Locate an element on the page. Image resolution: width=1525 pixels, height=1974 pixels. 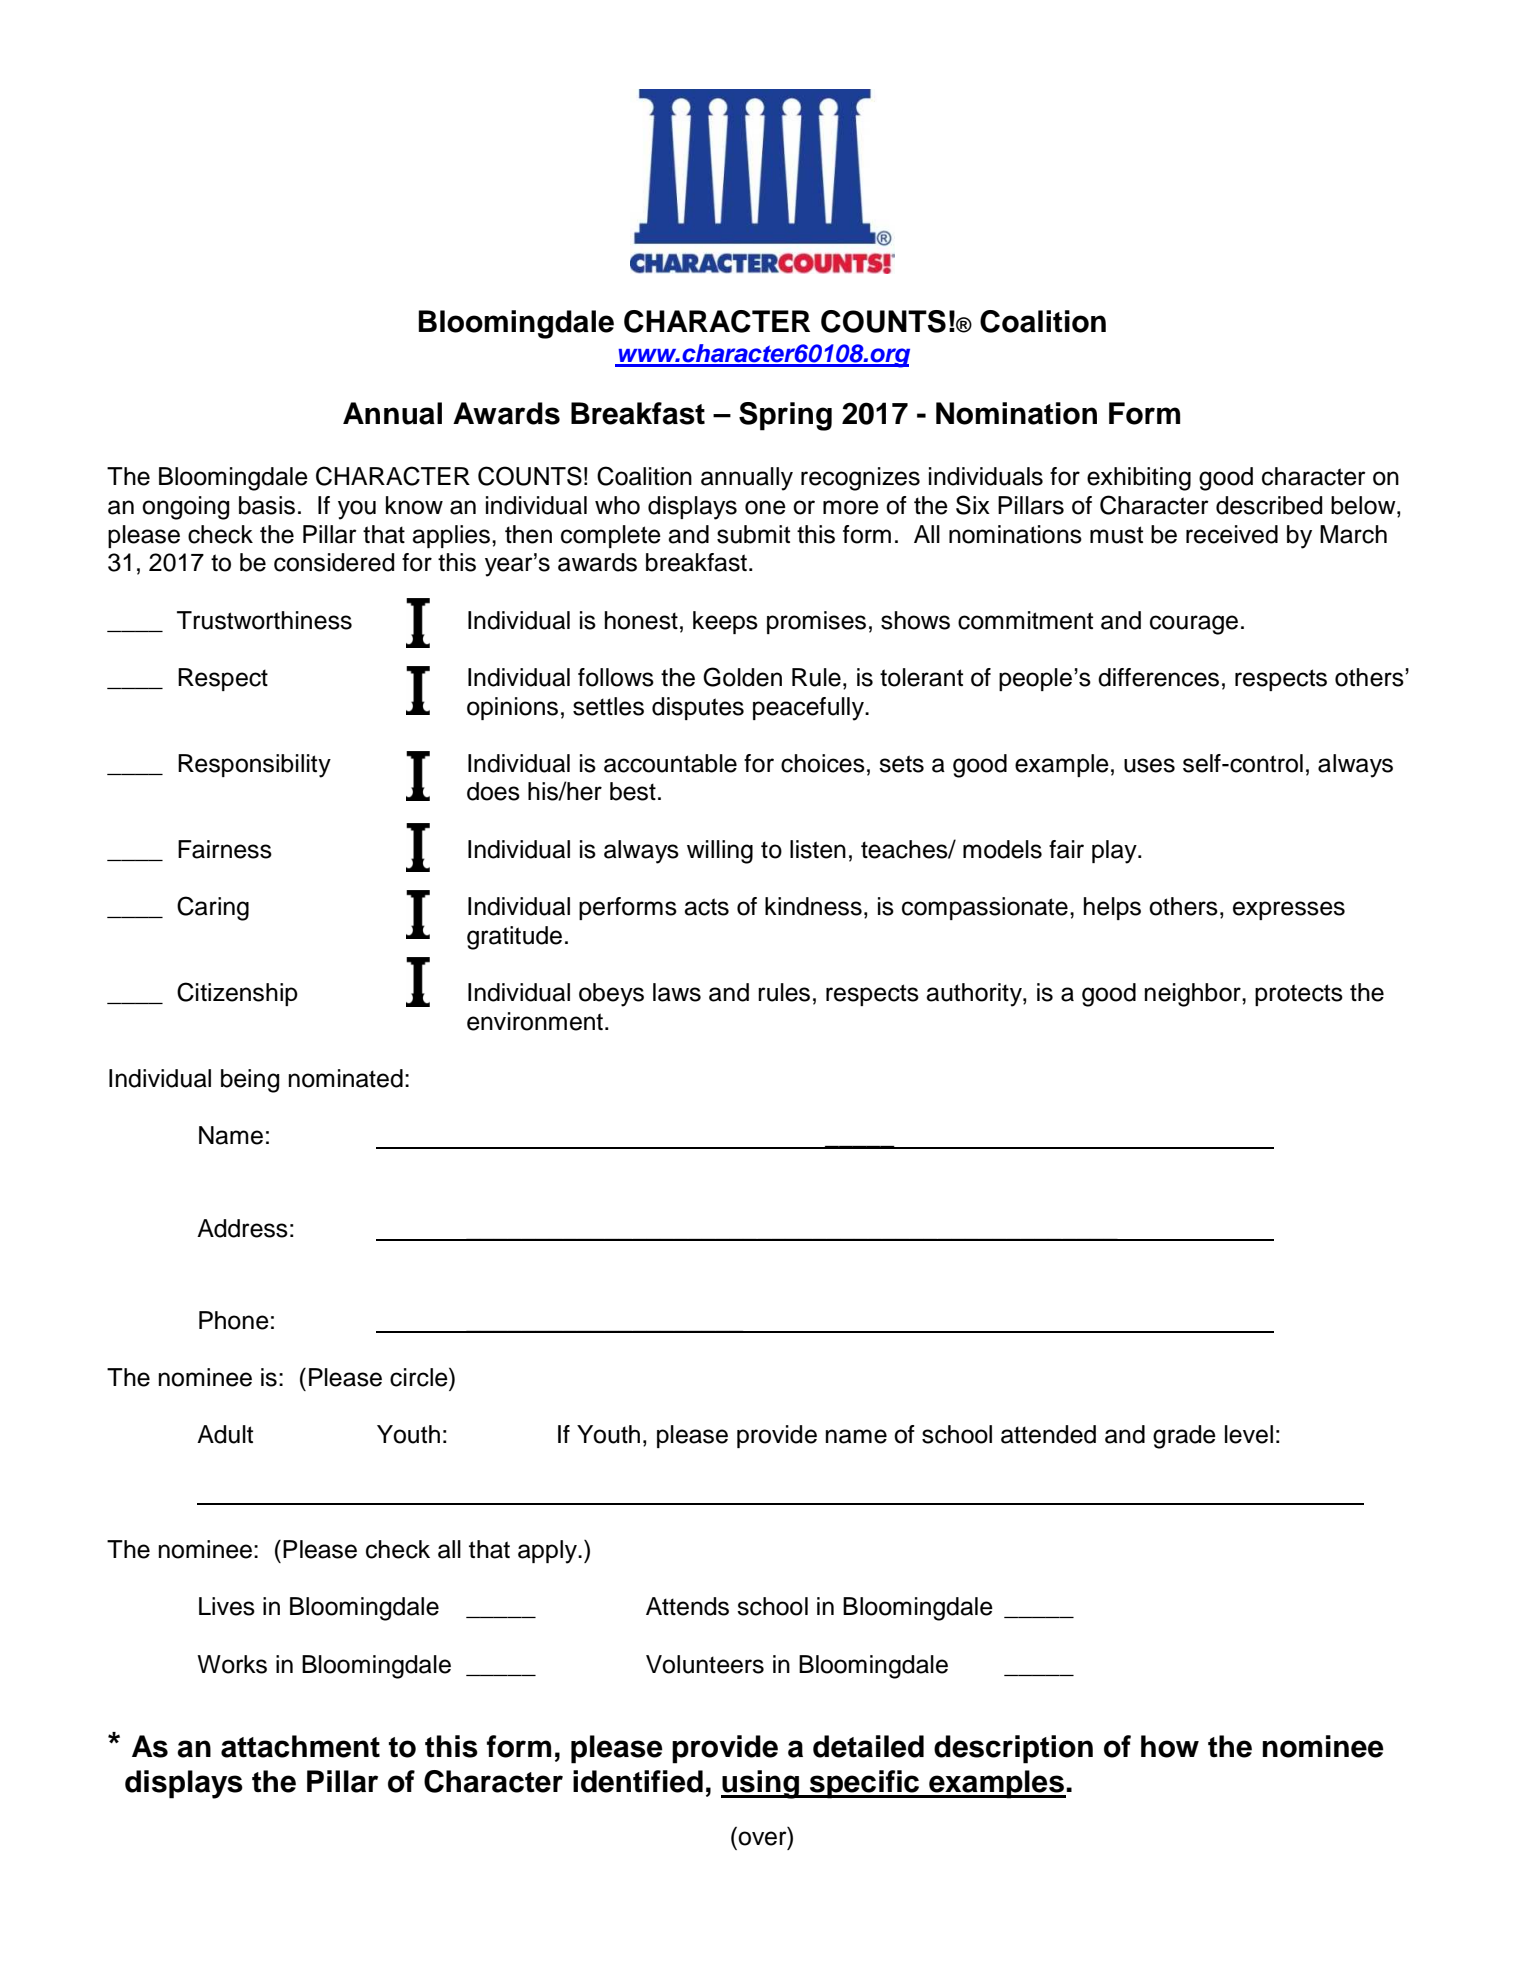
basis is located at coordinates (267, 505).
